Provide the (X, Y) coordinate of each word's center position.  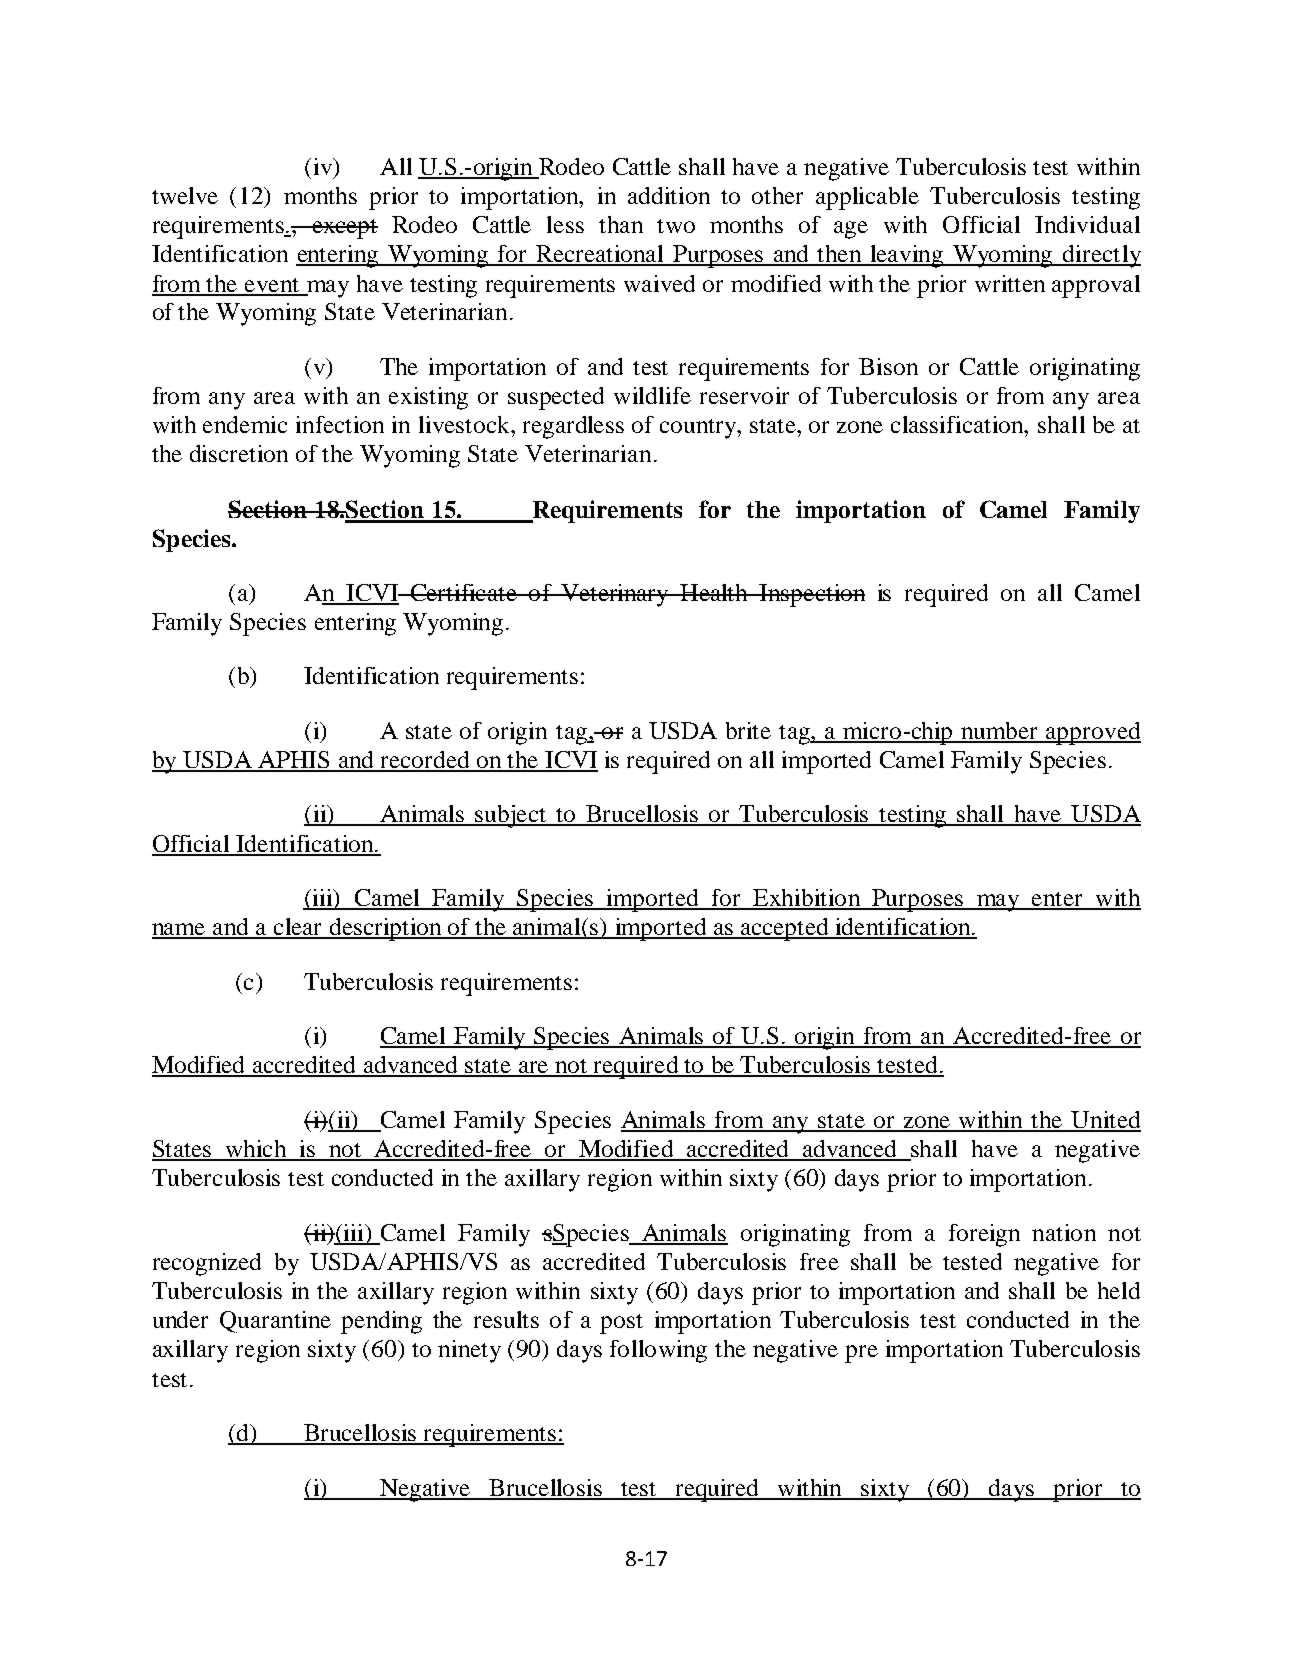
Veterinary (615, 595)
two (676, 226)
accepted (785, 929)
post (621, 1324)
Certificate (463, 592)
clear (298, 928)
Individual (1087, 224)
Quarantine (275, 1322)
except (344, 229)
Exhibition (807, 899)
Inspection (811, 595)
